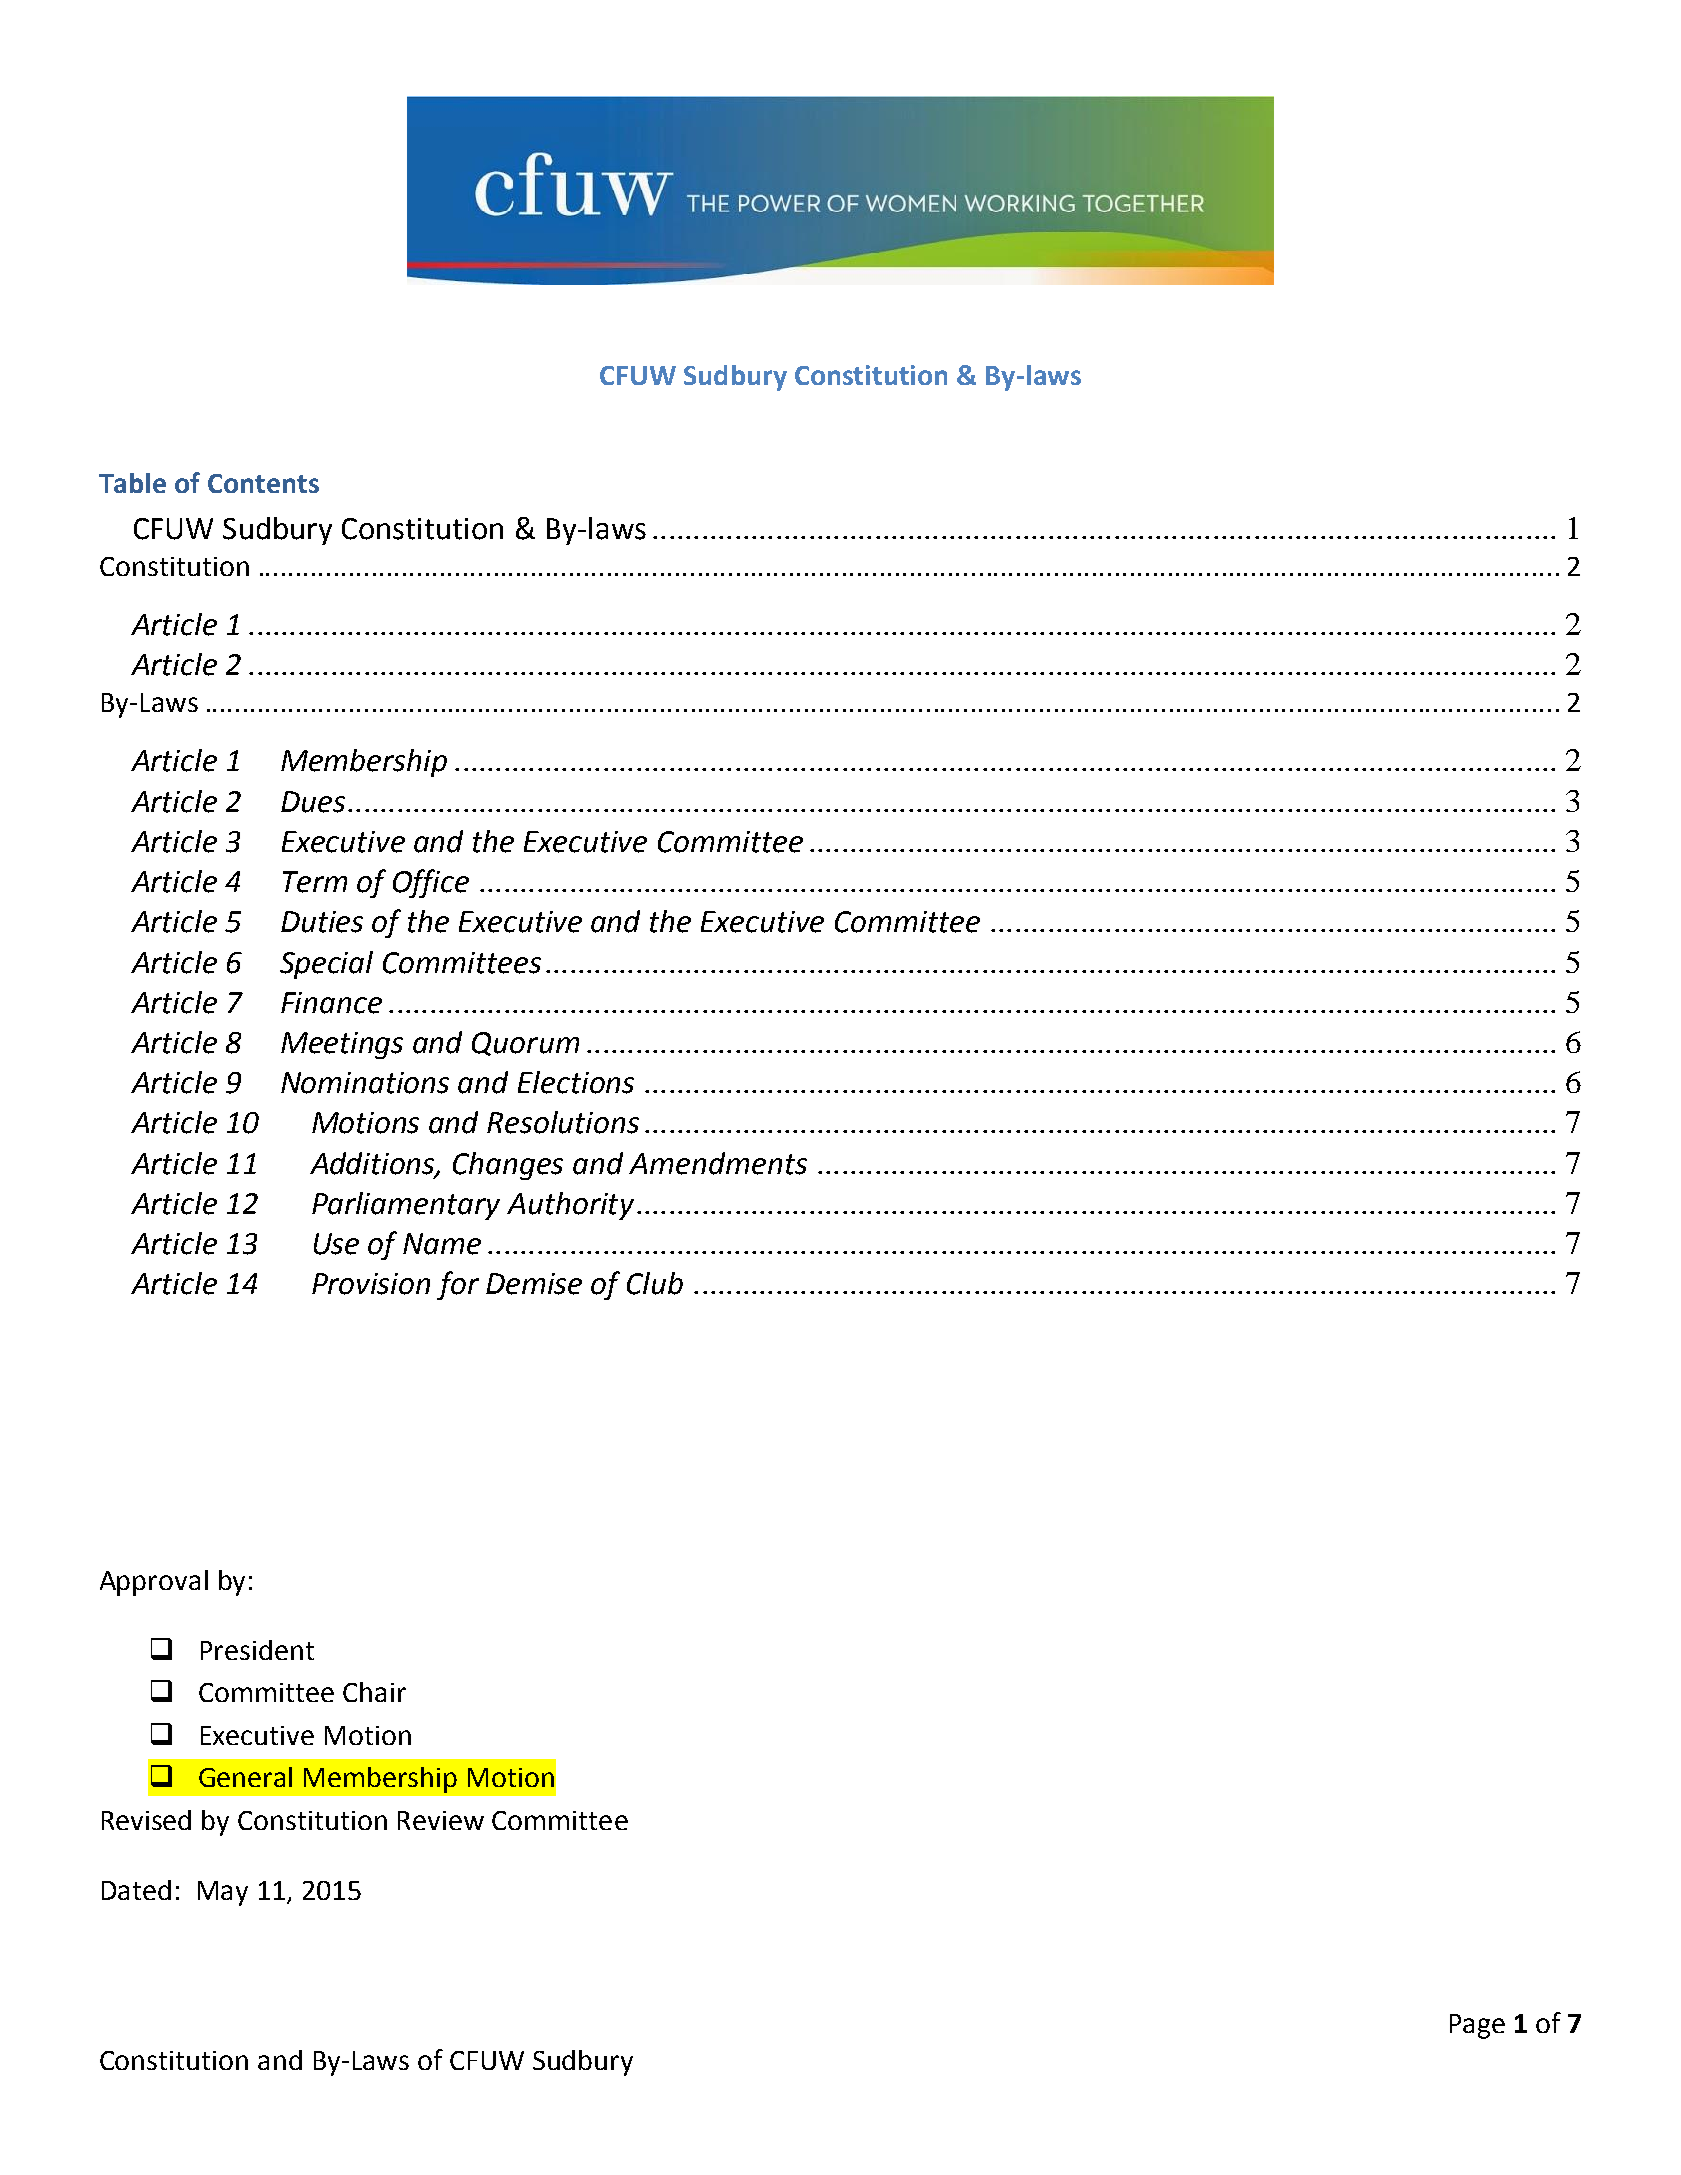  What do you see at coordinates (576, 1082) in the image?
I see `Elections` at bounding box center [576, 1082].
